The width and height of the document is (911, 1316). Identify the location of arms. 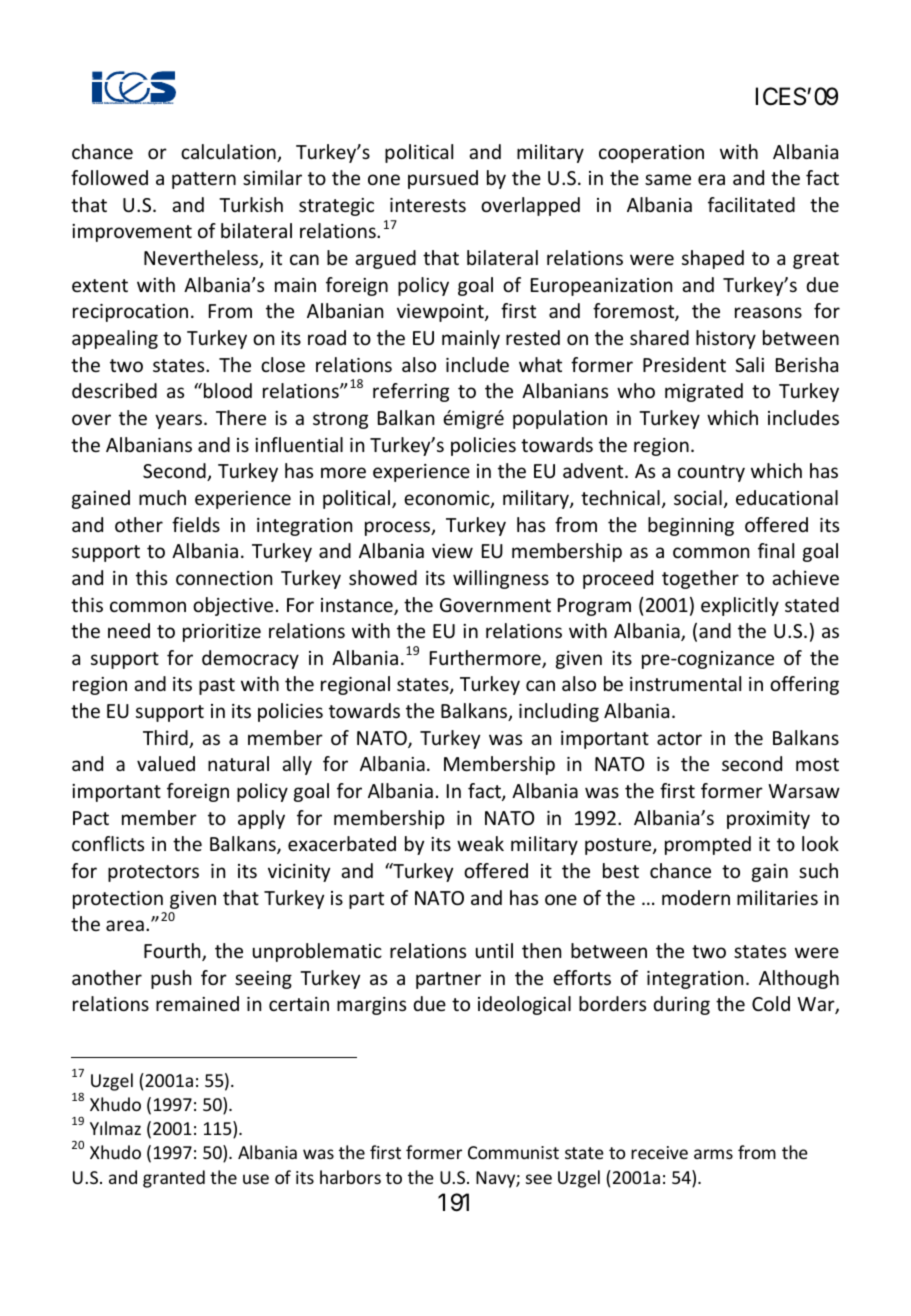
(713, 1154).
